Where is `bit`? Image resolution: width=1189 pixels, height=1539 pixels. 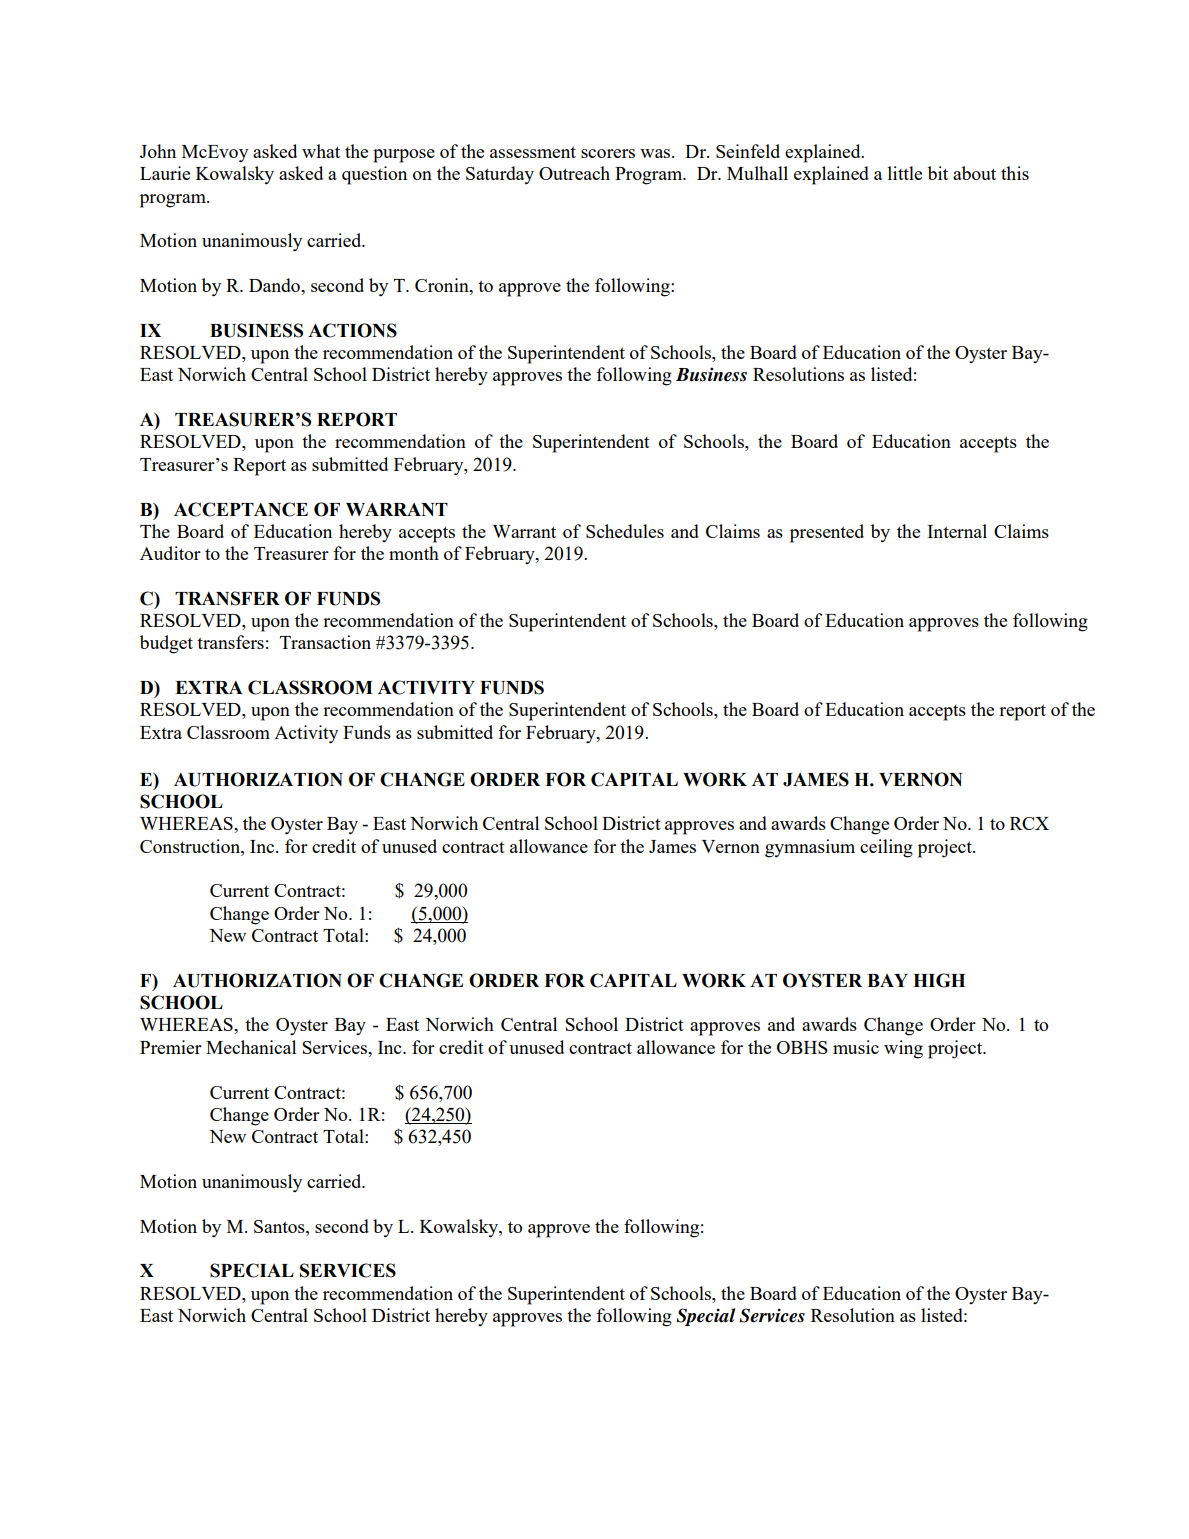
bit is located at coordinates (938, 173).
